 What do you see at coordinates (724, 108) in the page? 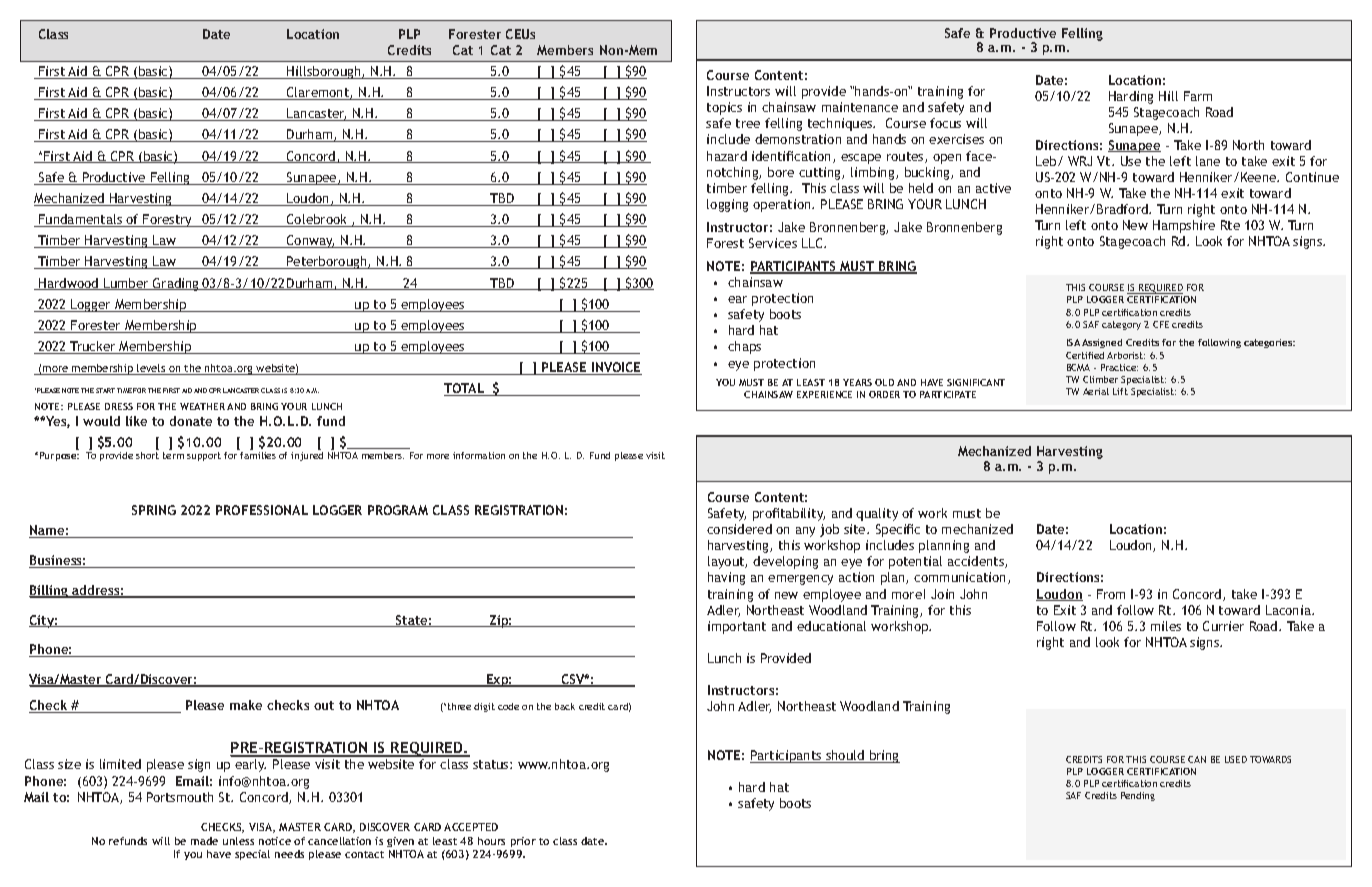
I see `topics` at bounding box center [724, 108].
